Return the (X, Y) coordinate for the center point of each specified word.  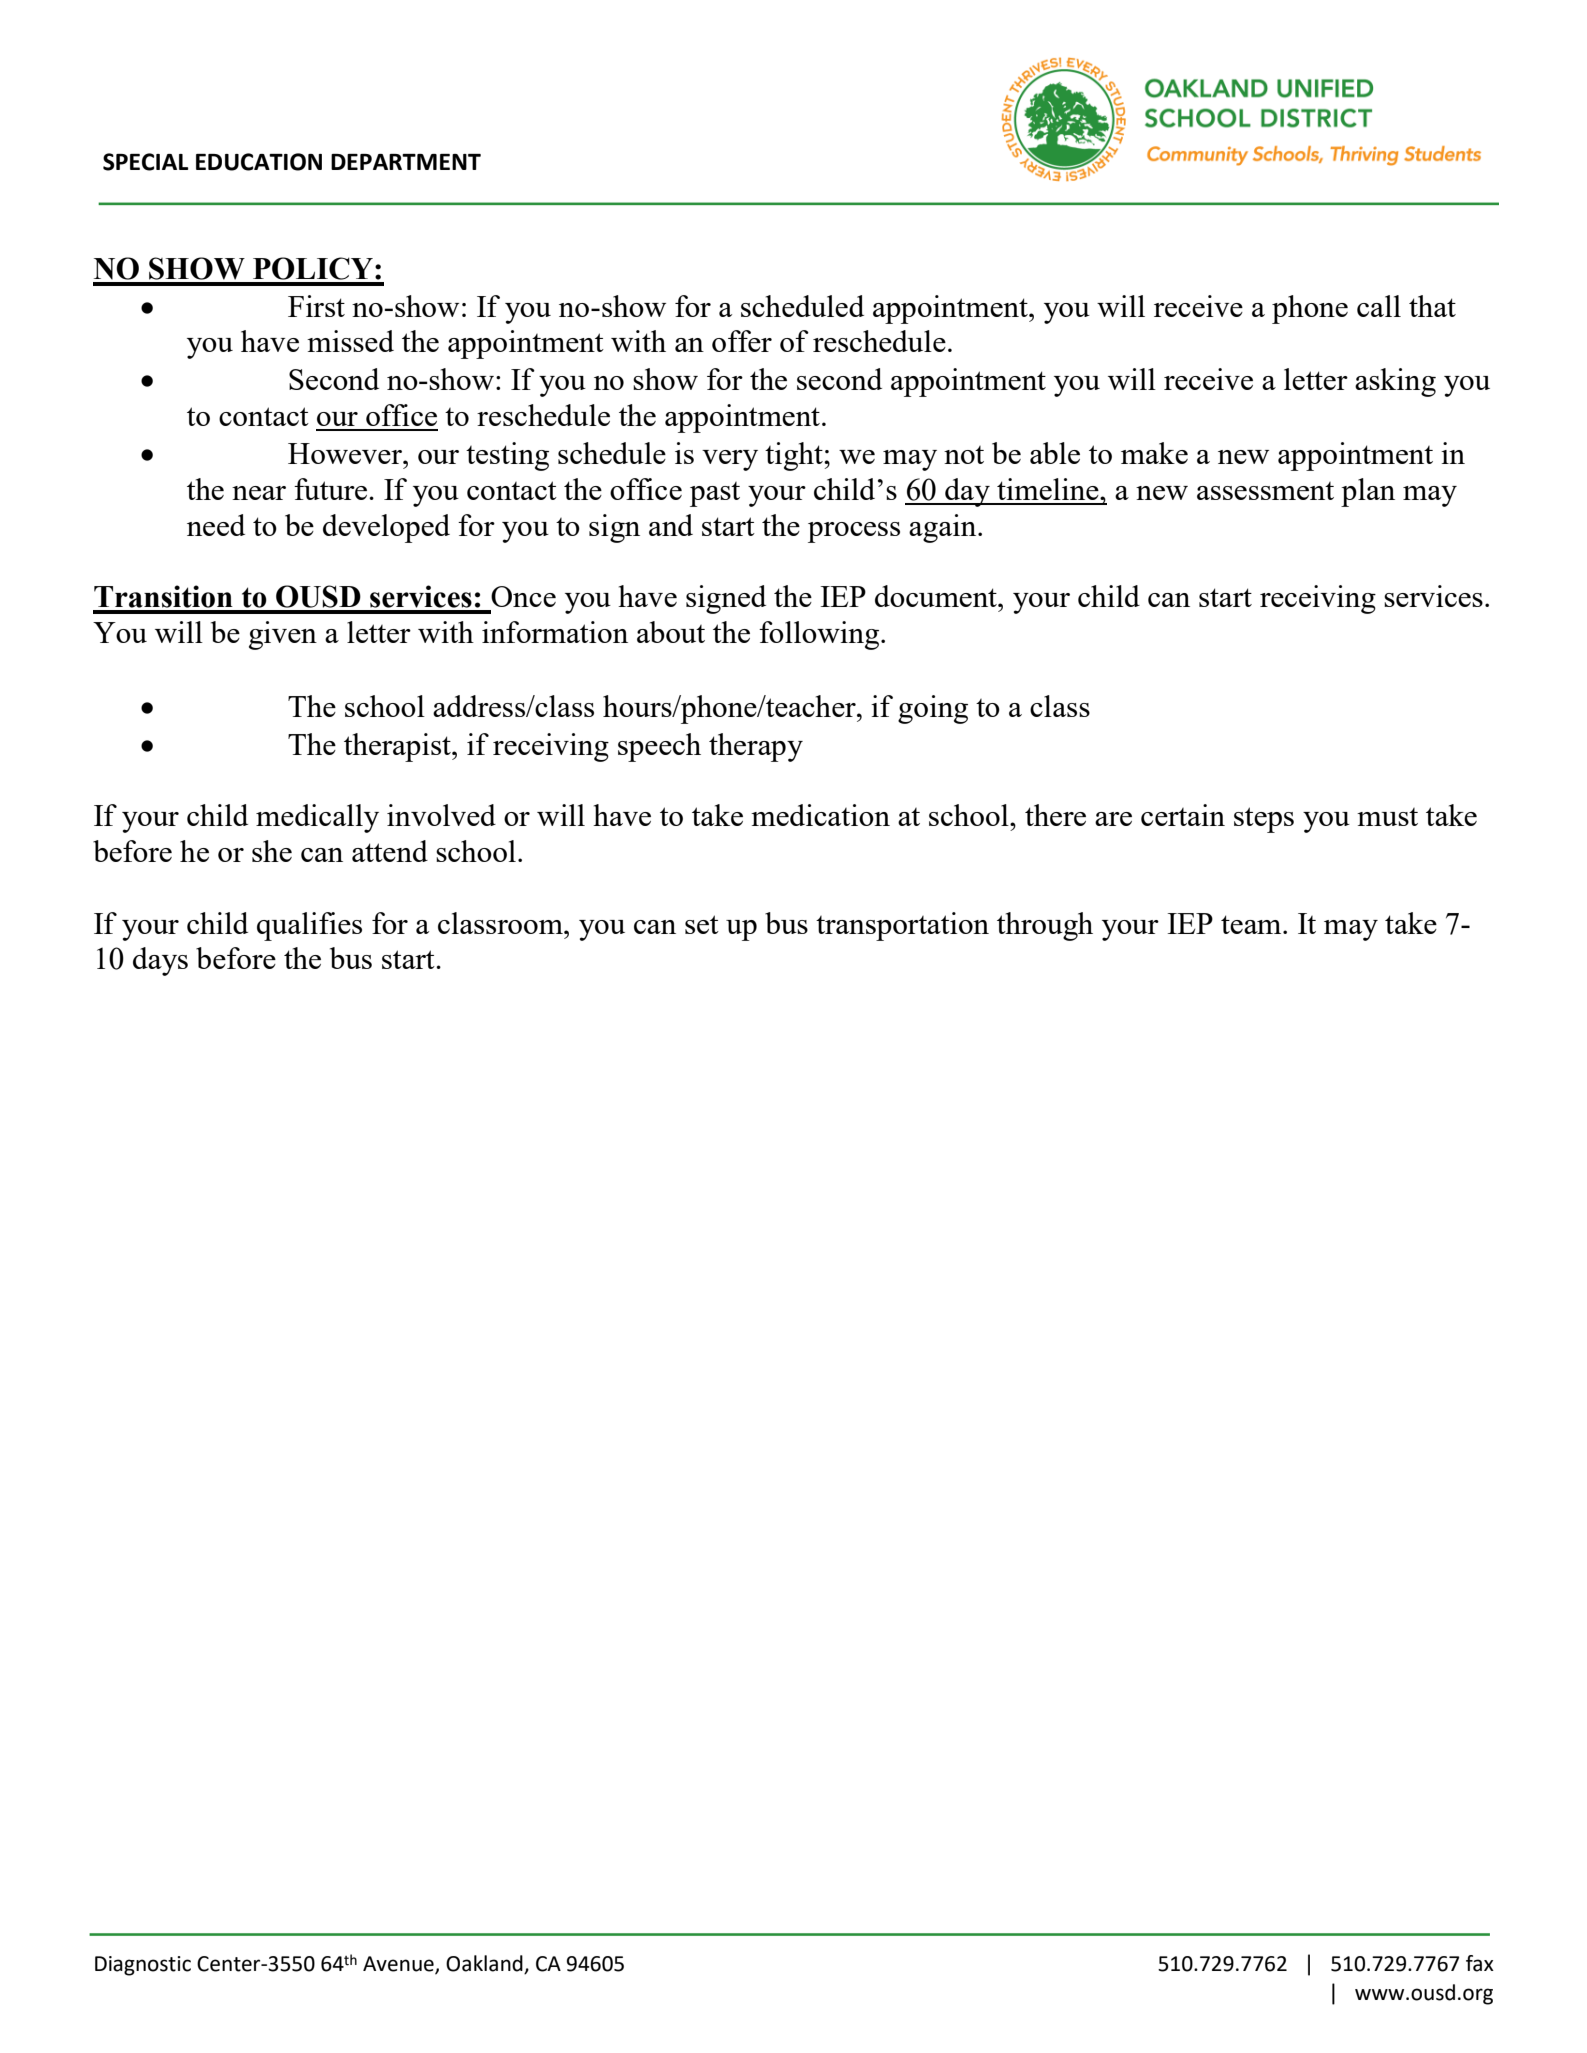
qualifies (309, 926)
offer (742, 341)
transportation (902, 926)
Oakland (485, 1964)
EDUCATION (259, 162)
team (1252, 924)
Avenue (399, 1965)
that (1432, 306)
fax (1480, 1963)
